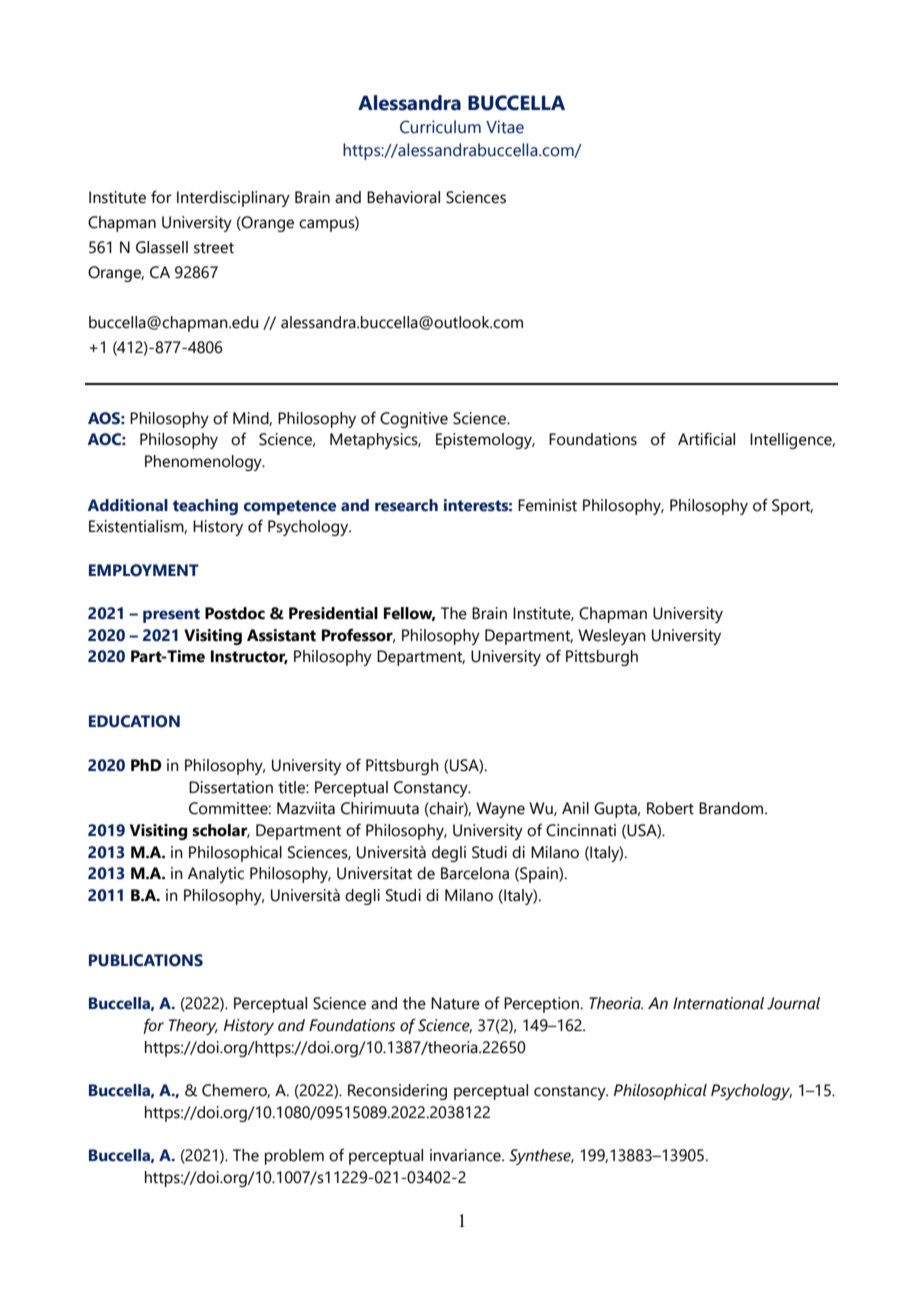  Describe the element at coordinates (333, 613) in the image. I see `Presidential` at that location.
